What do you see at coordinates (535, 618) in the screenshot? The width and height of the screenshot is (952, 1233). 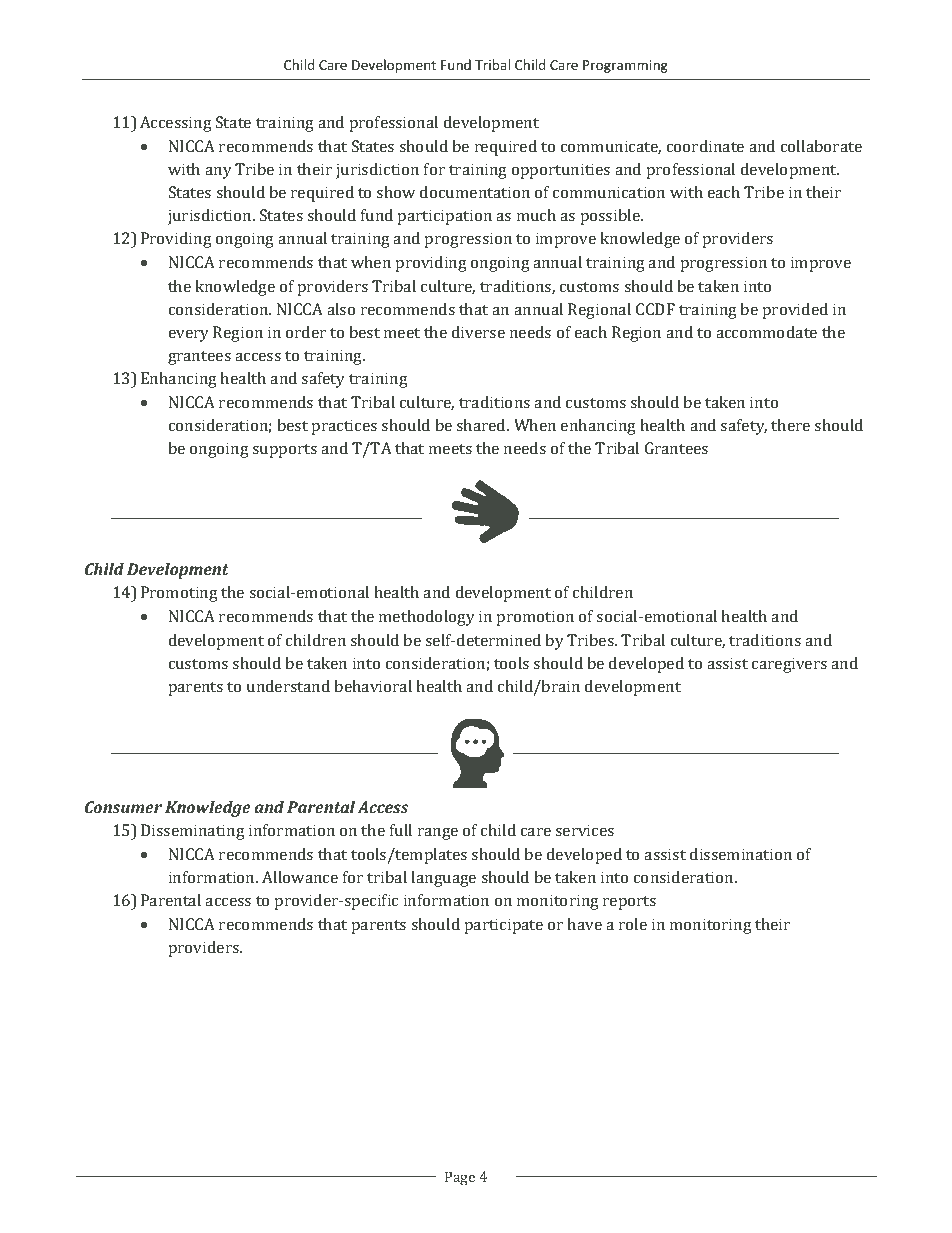 I see `promotion` at bounding box center [535, 618].
